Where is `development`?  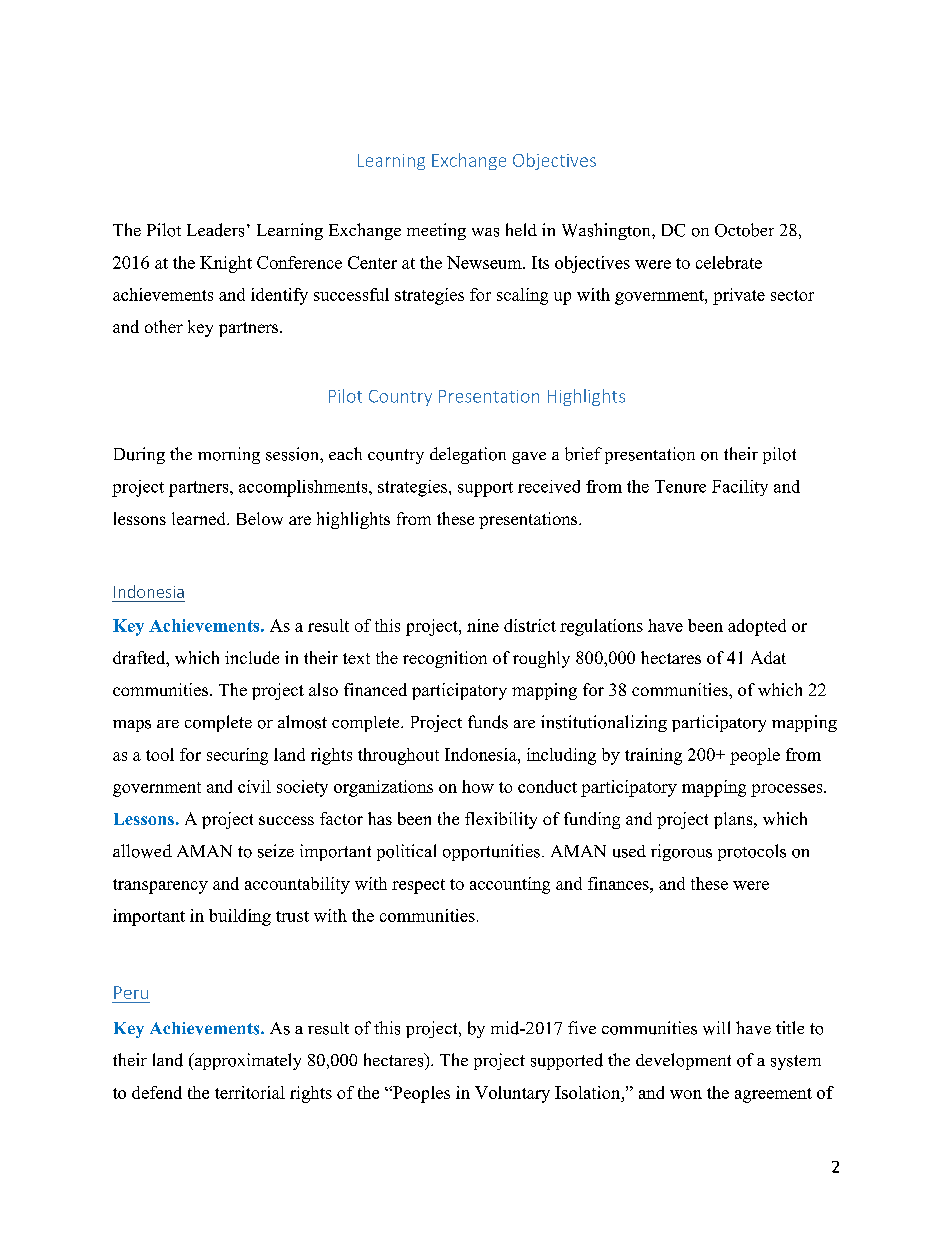 development is located at coordinates (683, 1061).
